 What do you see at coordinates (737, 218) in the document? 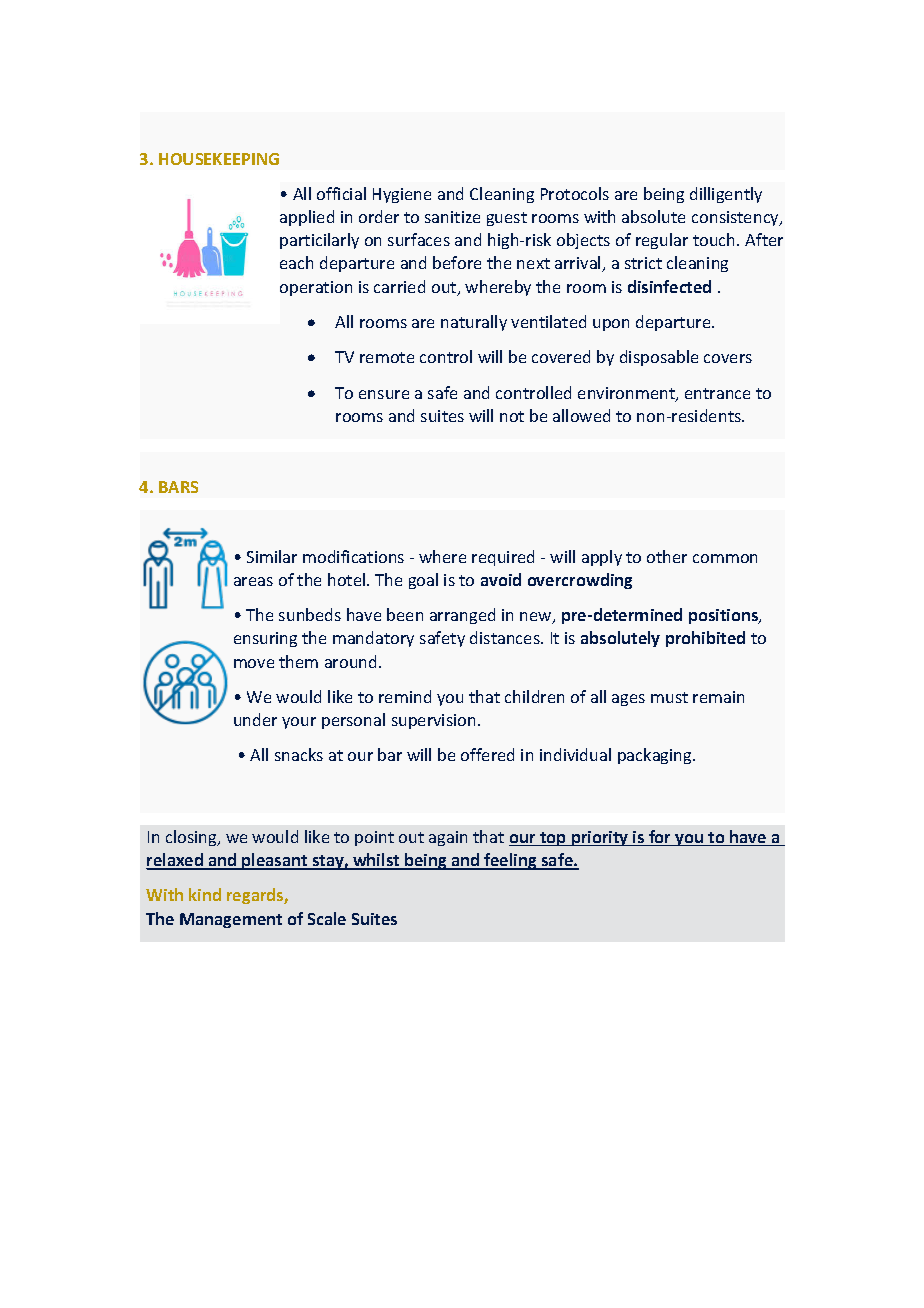
I see `consistency` at bounding box center [737, 218].
